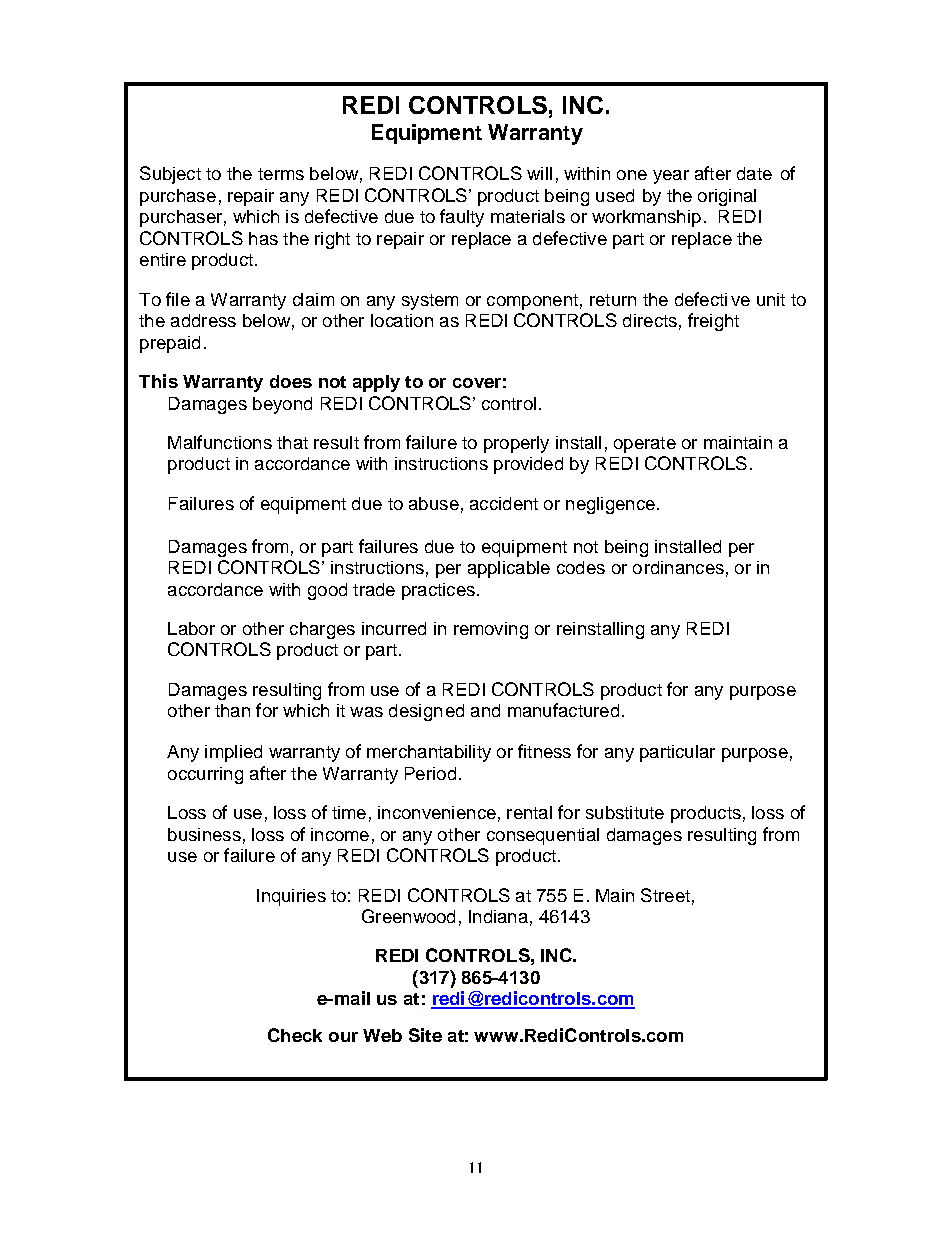 The width and height of the document is (952, 1233). Describe the element at coordinates (665, 895) in the document. I see `Street` at that location.
